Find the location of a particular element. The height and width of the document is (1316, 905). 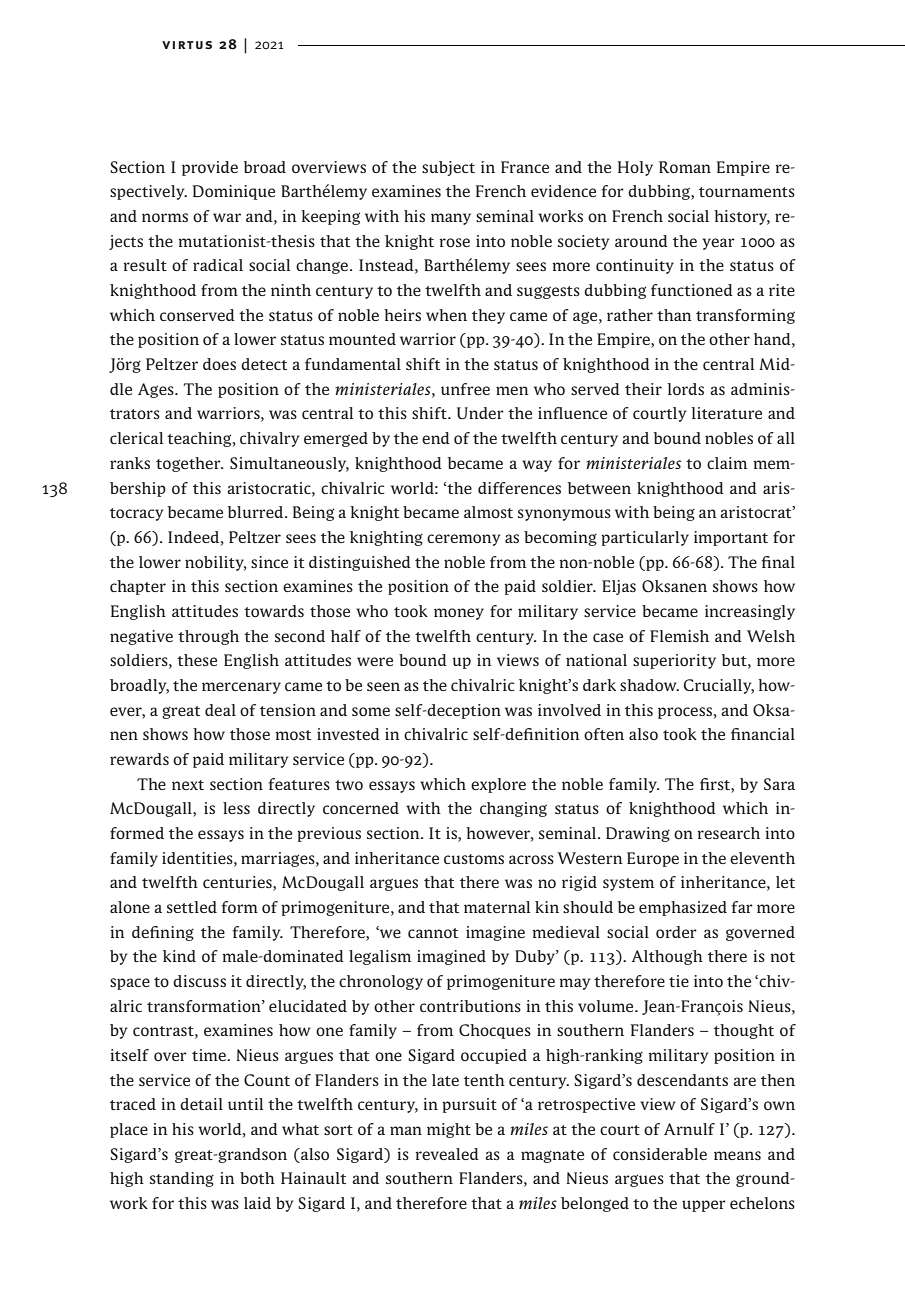

Under is located at coordinates (480, 413).
